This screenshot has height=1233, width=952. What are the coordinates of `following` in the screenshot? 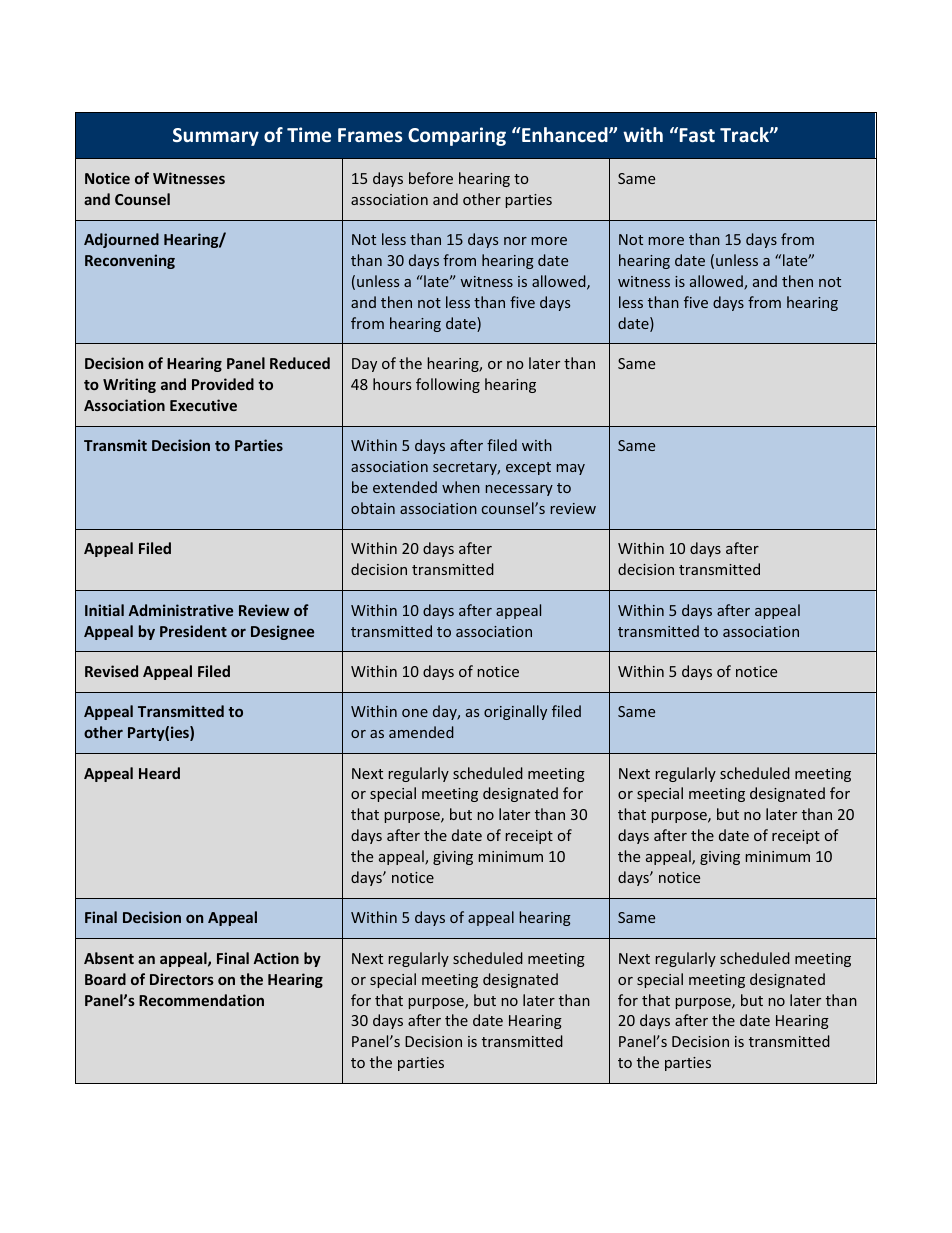 It's located at (448, 385).
